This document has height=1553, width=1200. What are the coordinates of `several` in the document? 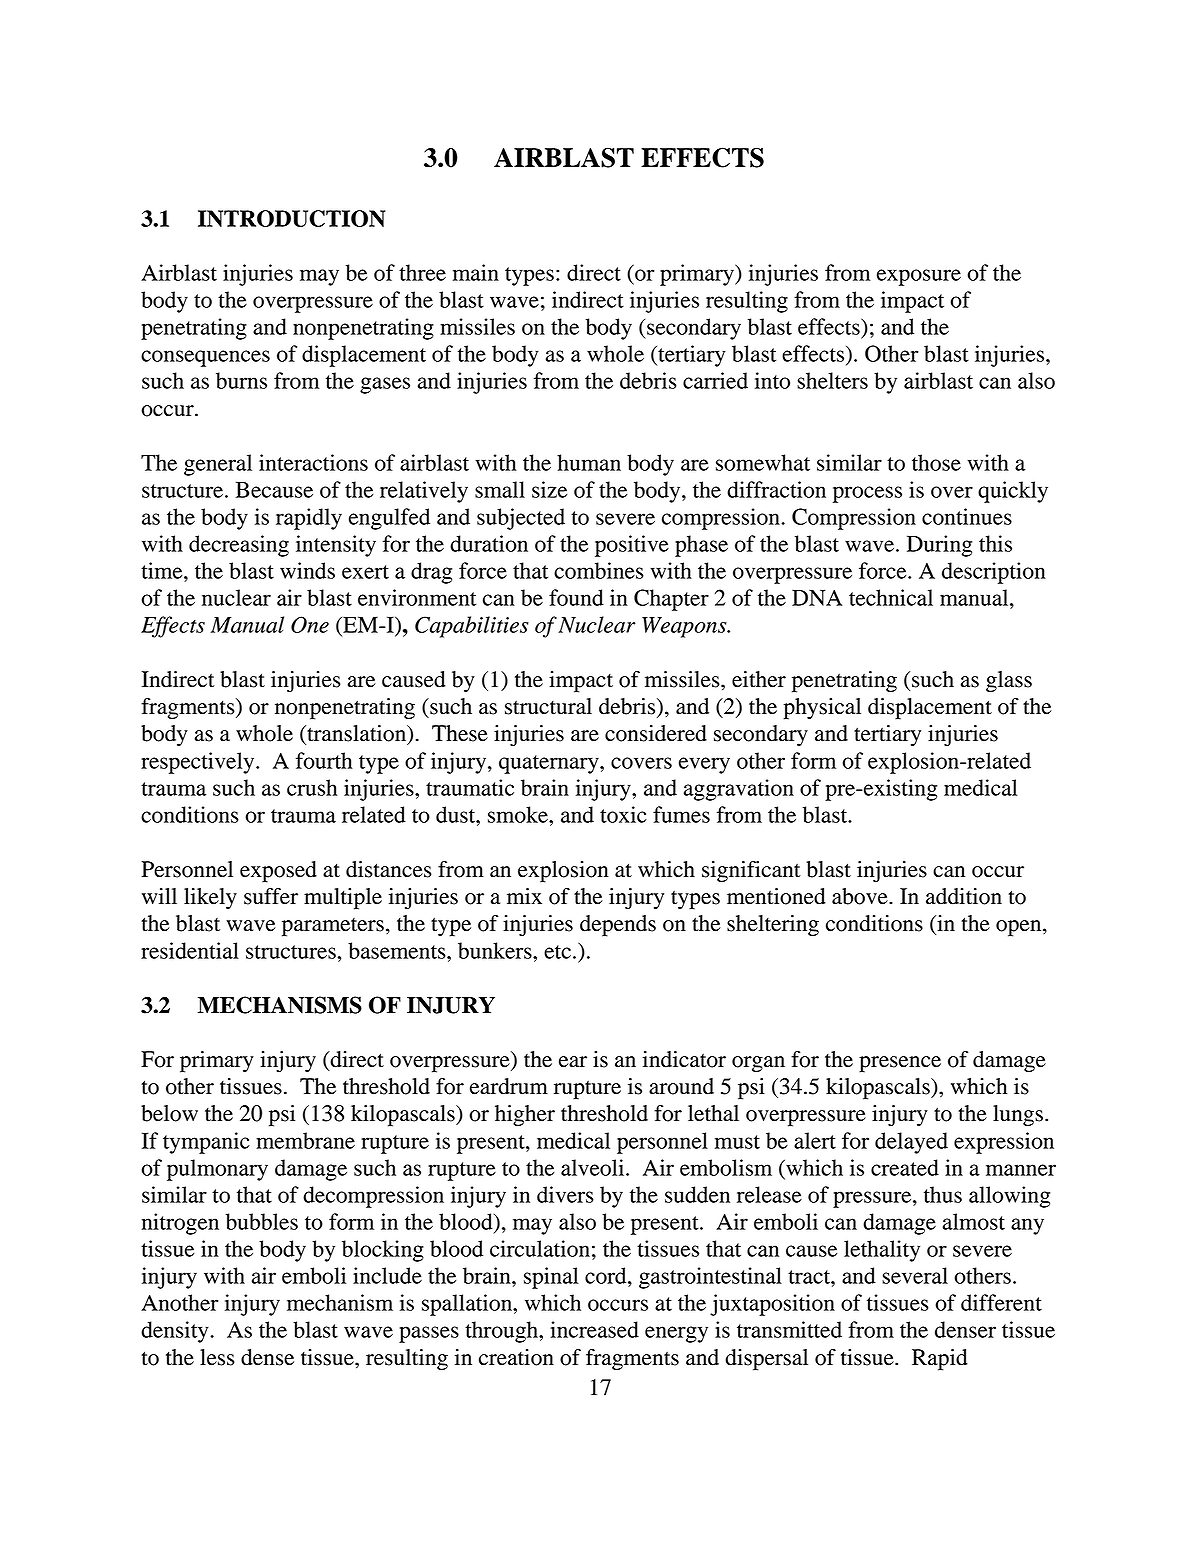 It's located at (915, 1275).
